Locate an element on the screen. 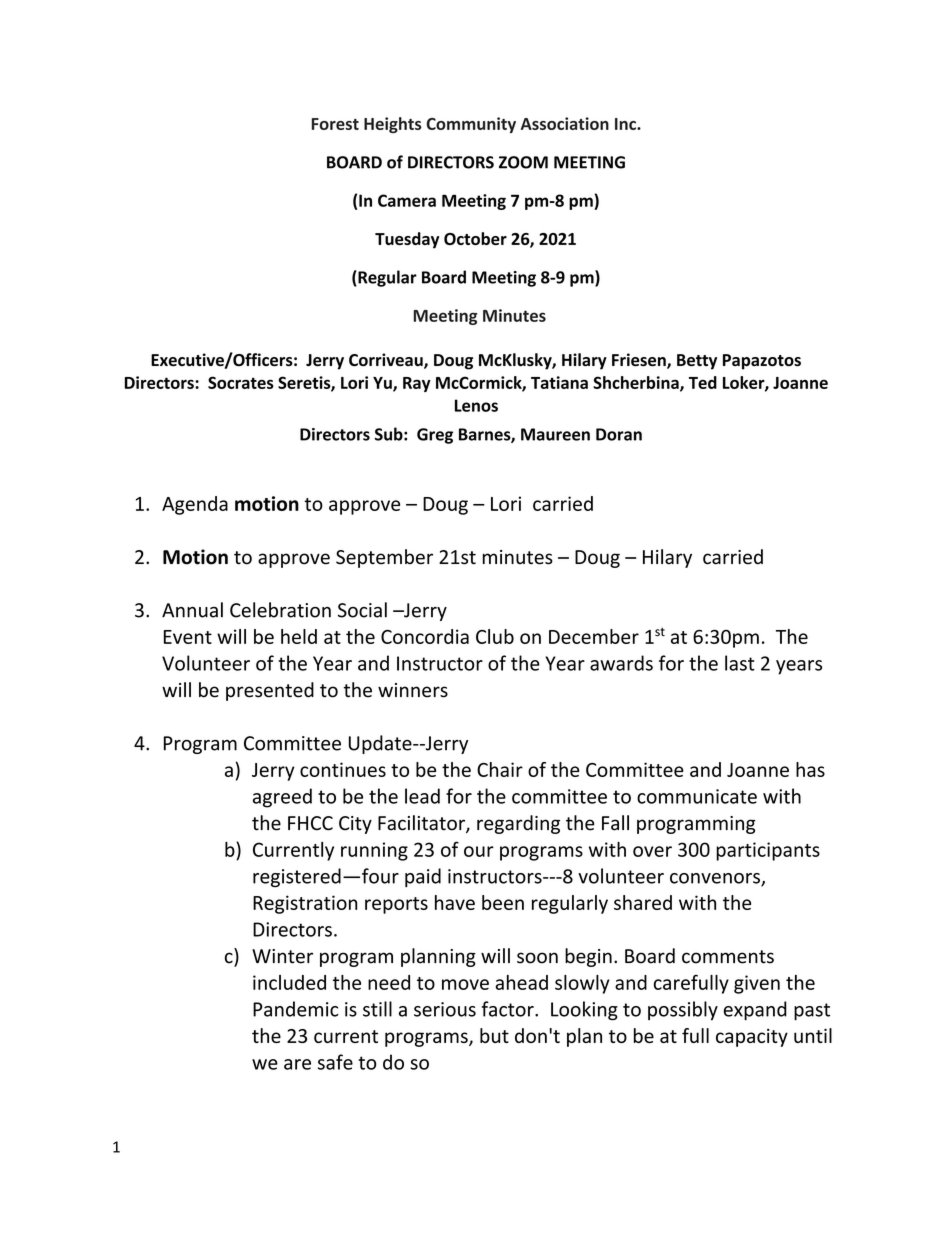  Socrates is located at coordinates (241, 382).
